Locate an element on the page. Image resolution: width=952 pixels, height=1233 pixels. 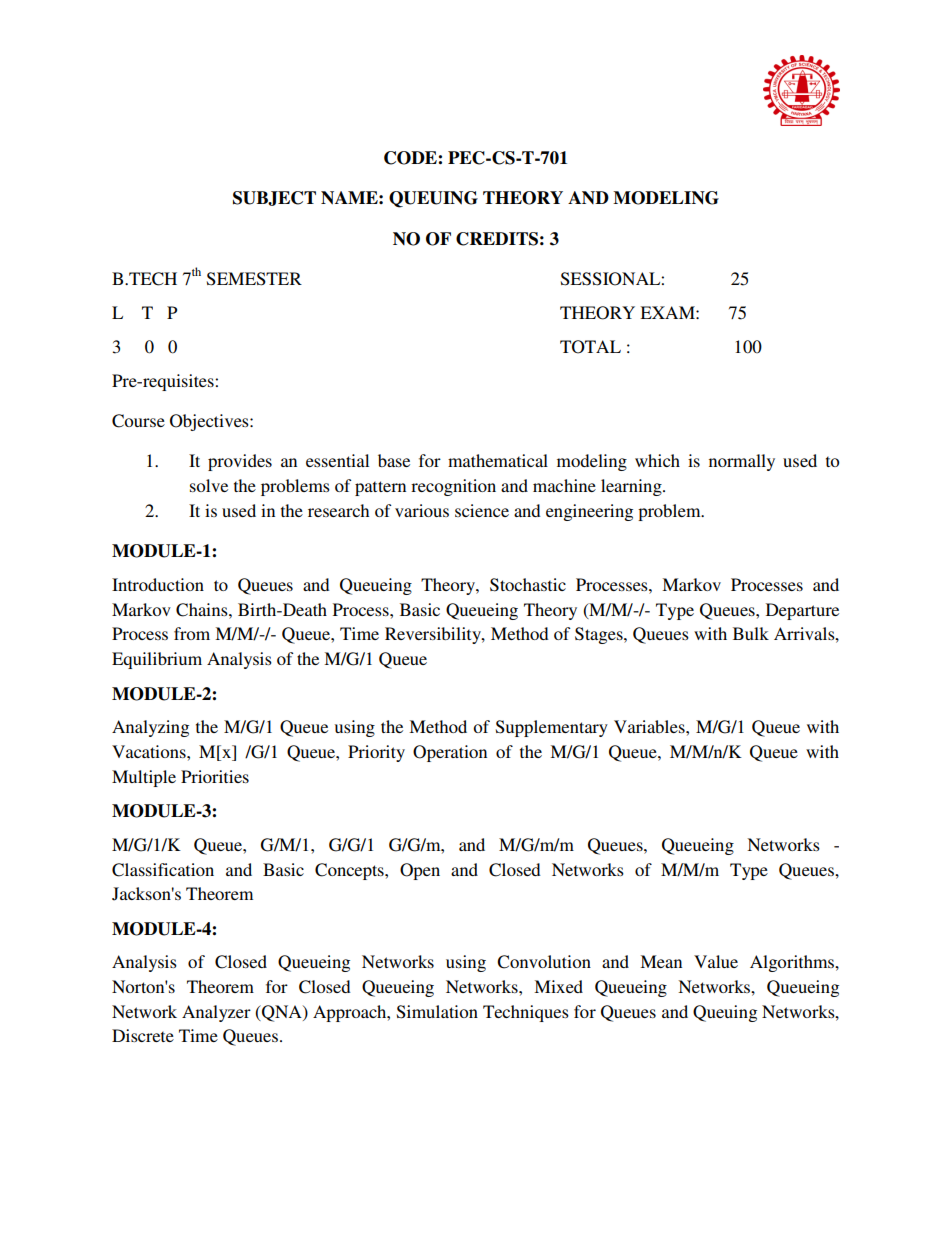
Value is located at coordinates (716, 961).
